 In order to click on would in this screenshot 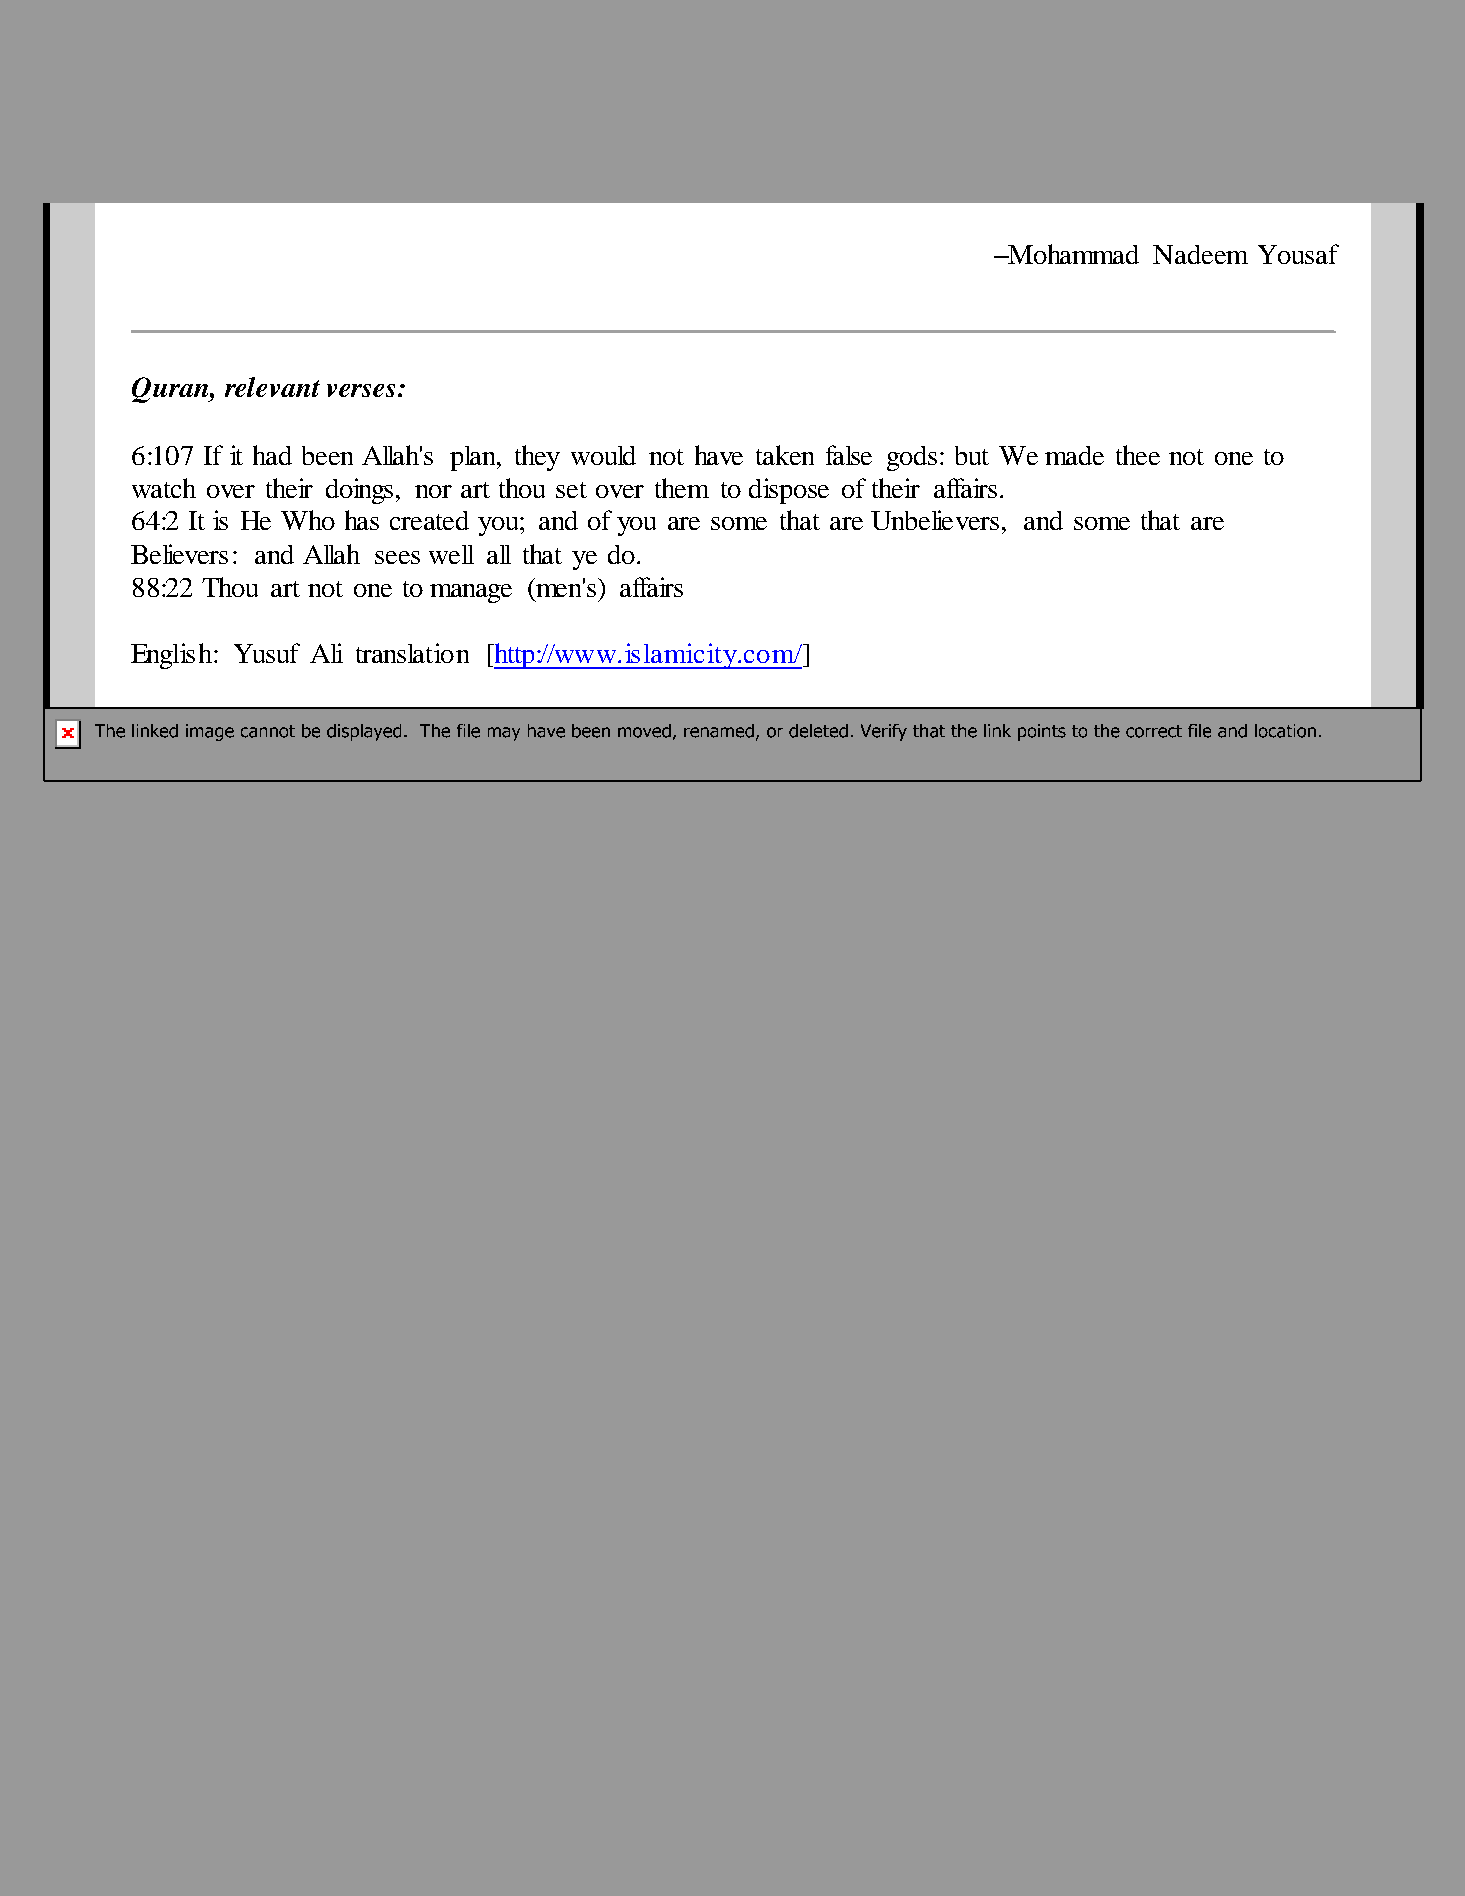, I will do `click(603, 455)`.
